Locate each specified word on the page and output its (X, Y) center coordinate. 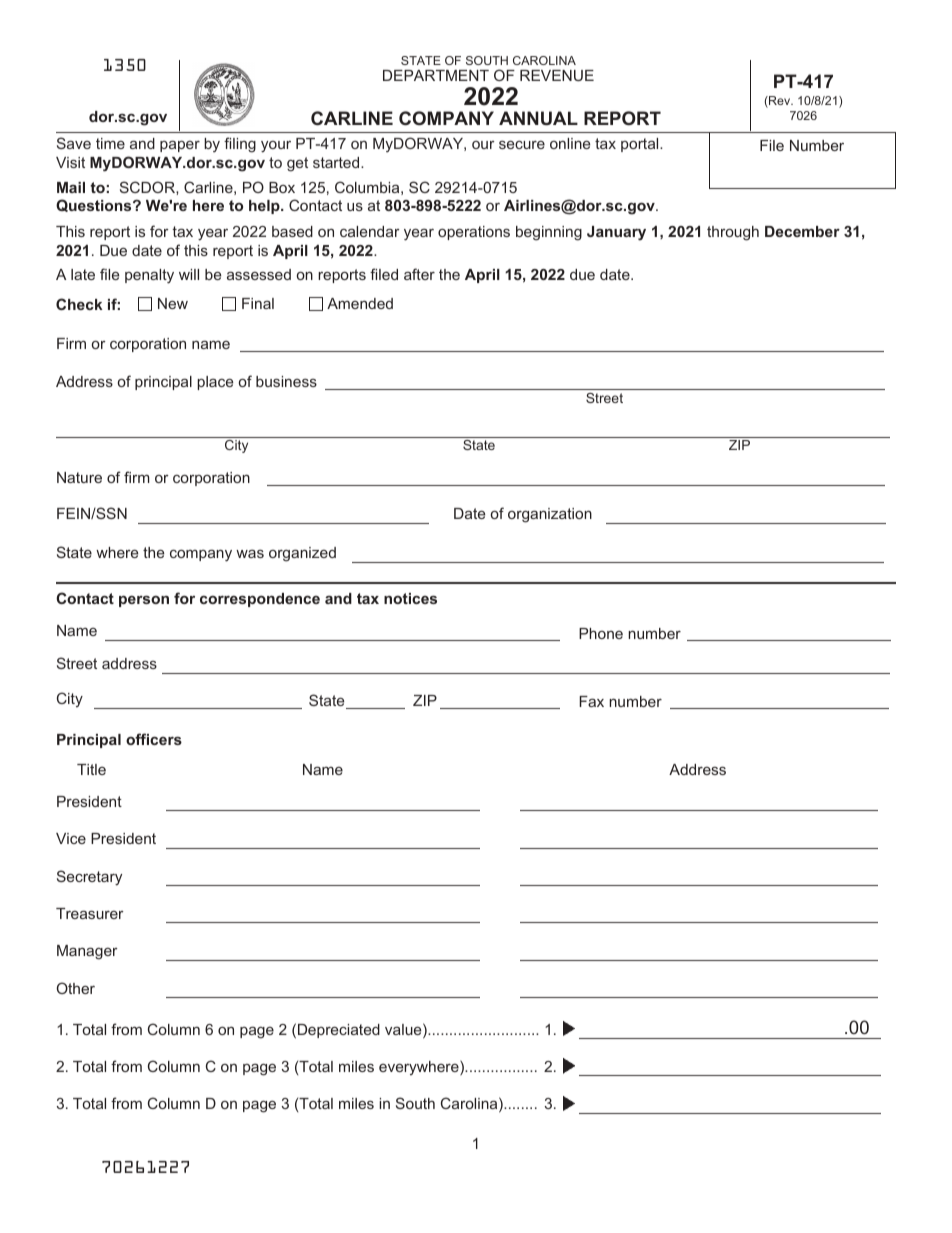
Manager (87, 952)
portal (641, 145)
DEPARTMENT (436, 75)
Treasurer (90, 913)
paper (180, 146)
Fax (591, 701)
